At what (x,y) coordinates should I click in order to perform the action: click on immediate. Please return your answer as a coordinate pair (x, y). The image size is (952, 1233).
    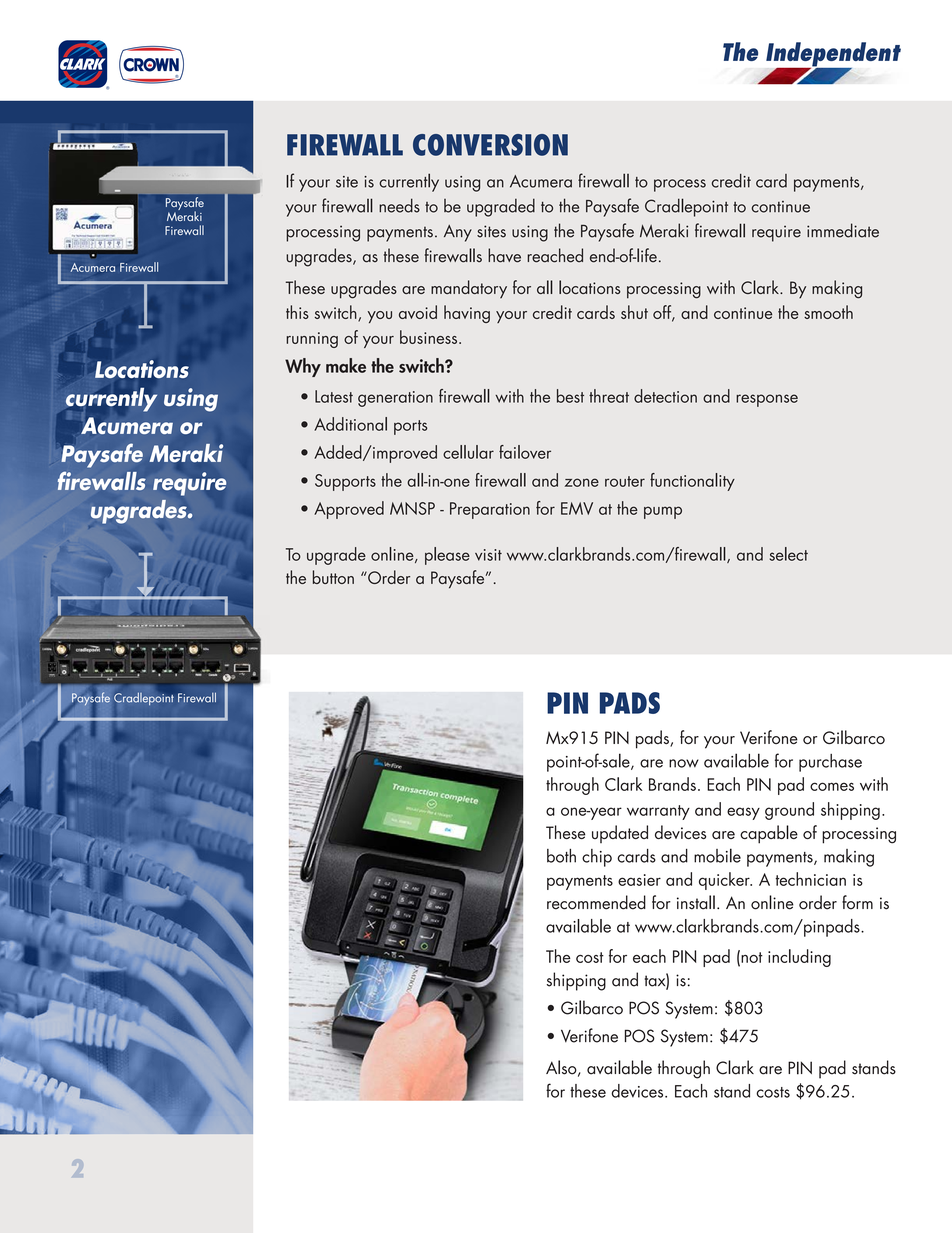
    Looking at the image, I should click on (843, 230).
